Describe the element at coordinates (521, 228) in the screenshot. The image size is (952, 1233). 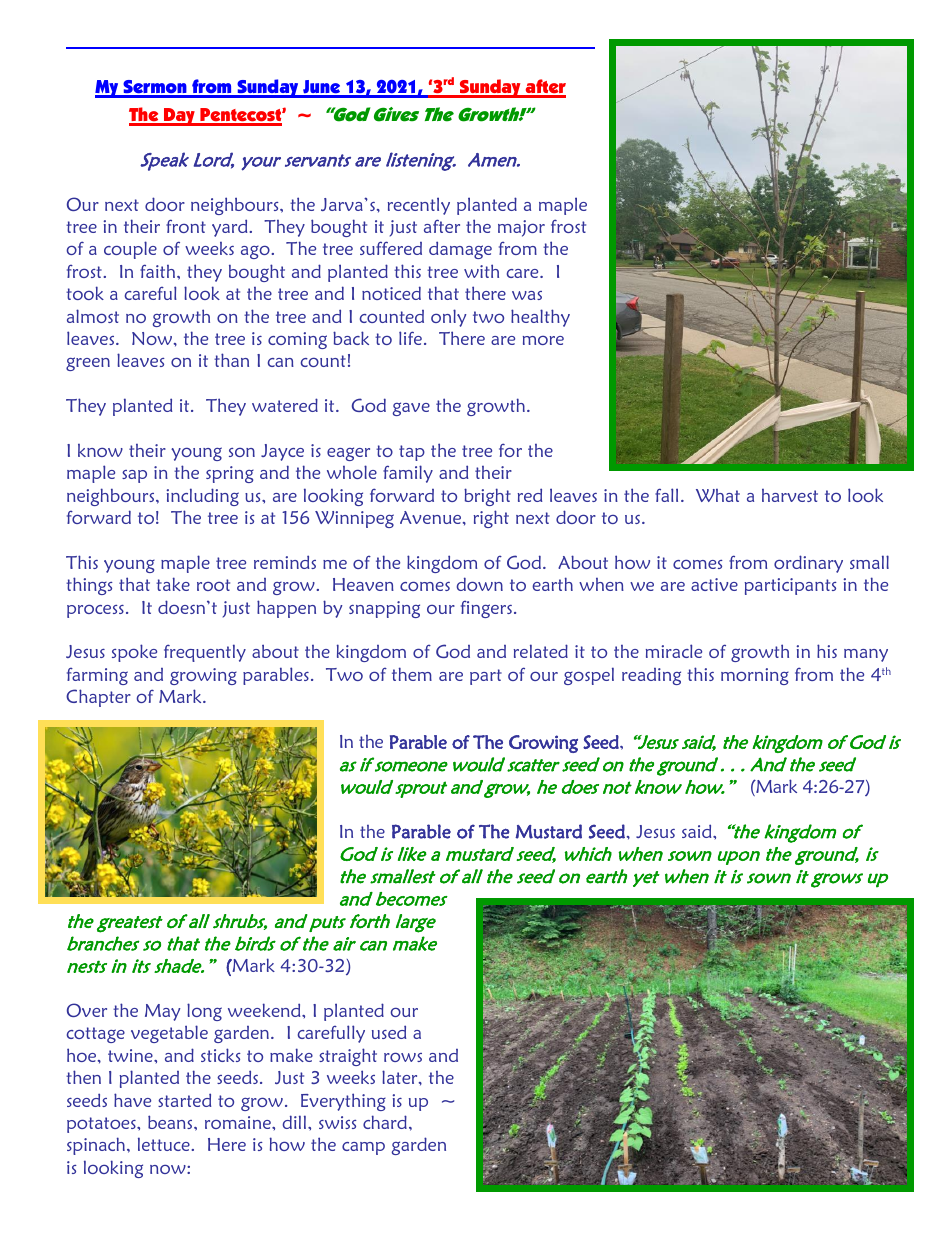
I see `major` at that location.
